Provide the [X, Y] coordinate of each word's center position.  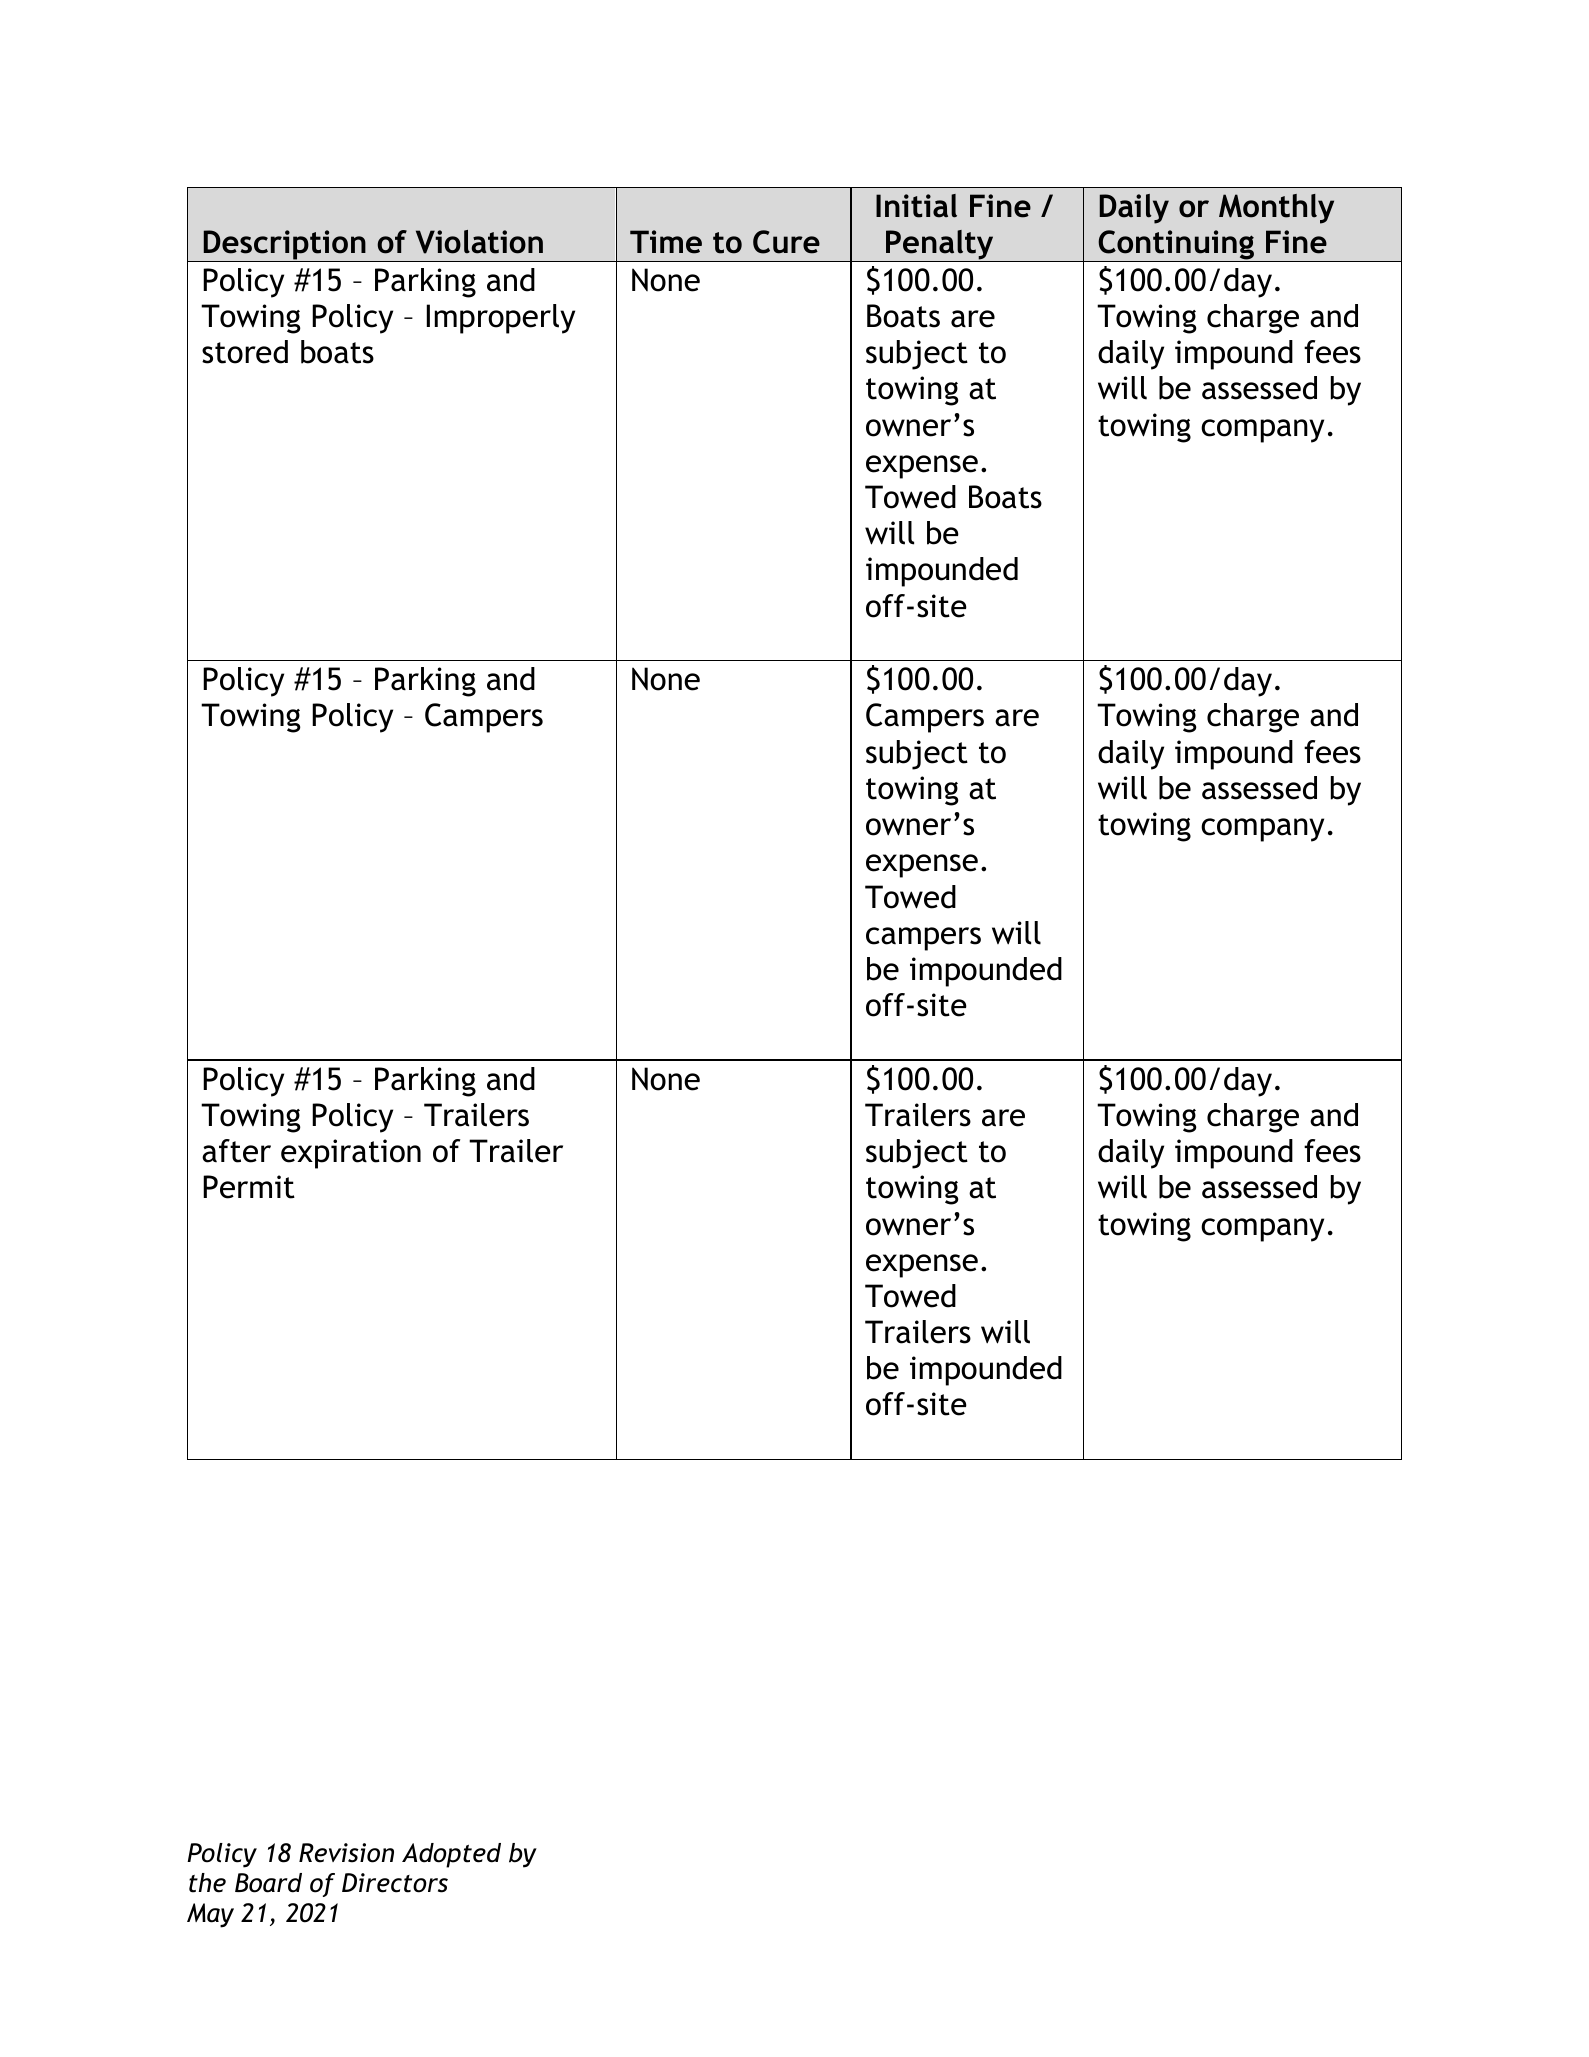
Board [268, 1883]
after [236, 1151]
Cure [786, 242]
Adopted [451, 1855]
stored [245, 352]
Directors [395, 1883]
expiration [351, 1154]
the [207, 1883]
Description [284, 246]
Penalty [940, 246]
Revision [346, 1853]
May [210, 1915]
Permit [249, 1187]
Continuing [1176, 246]
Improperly [501, 319]
